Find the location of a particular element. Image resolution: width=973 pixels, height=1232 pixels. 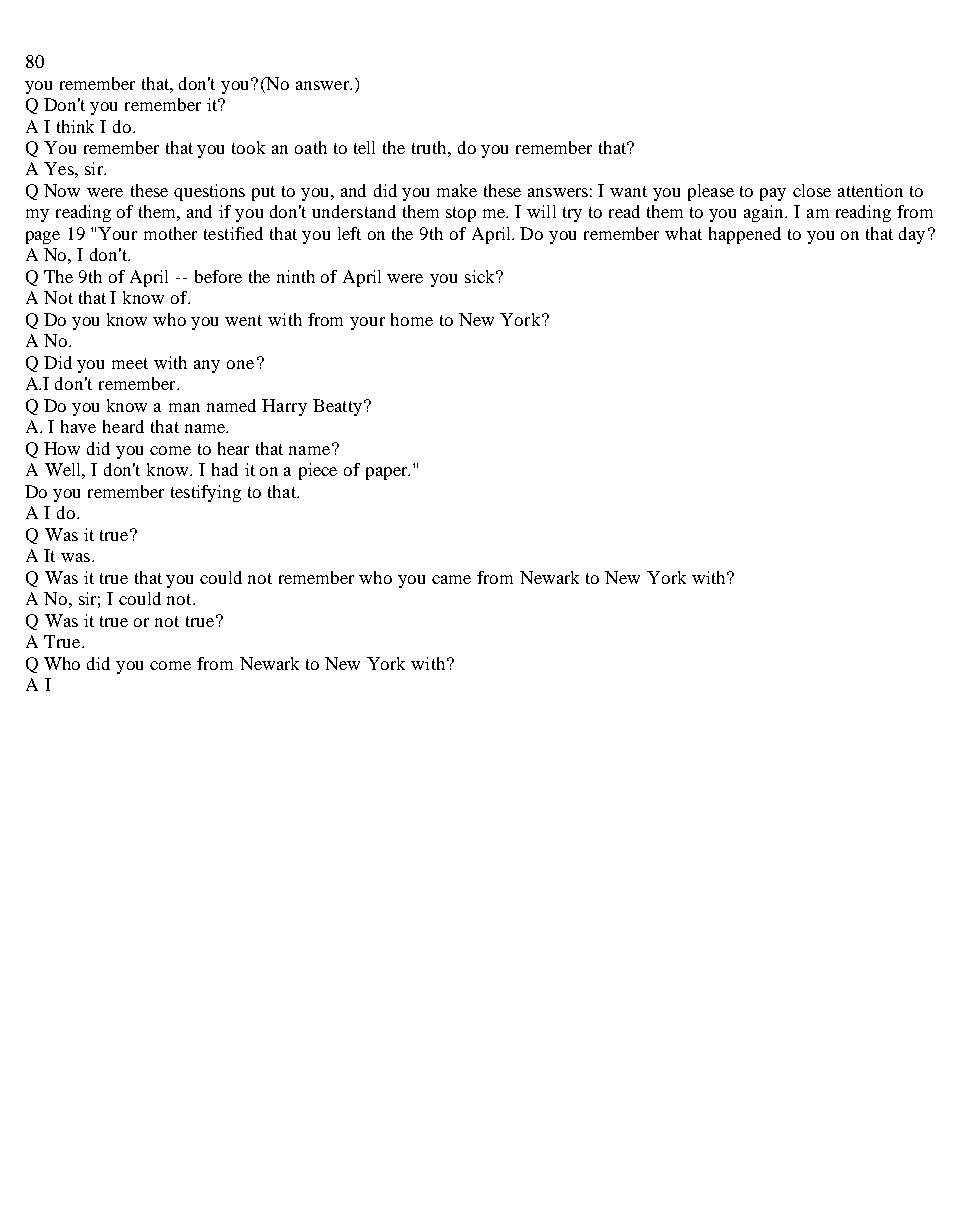

paper is located at coordinates (388, 473).
